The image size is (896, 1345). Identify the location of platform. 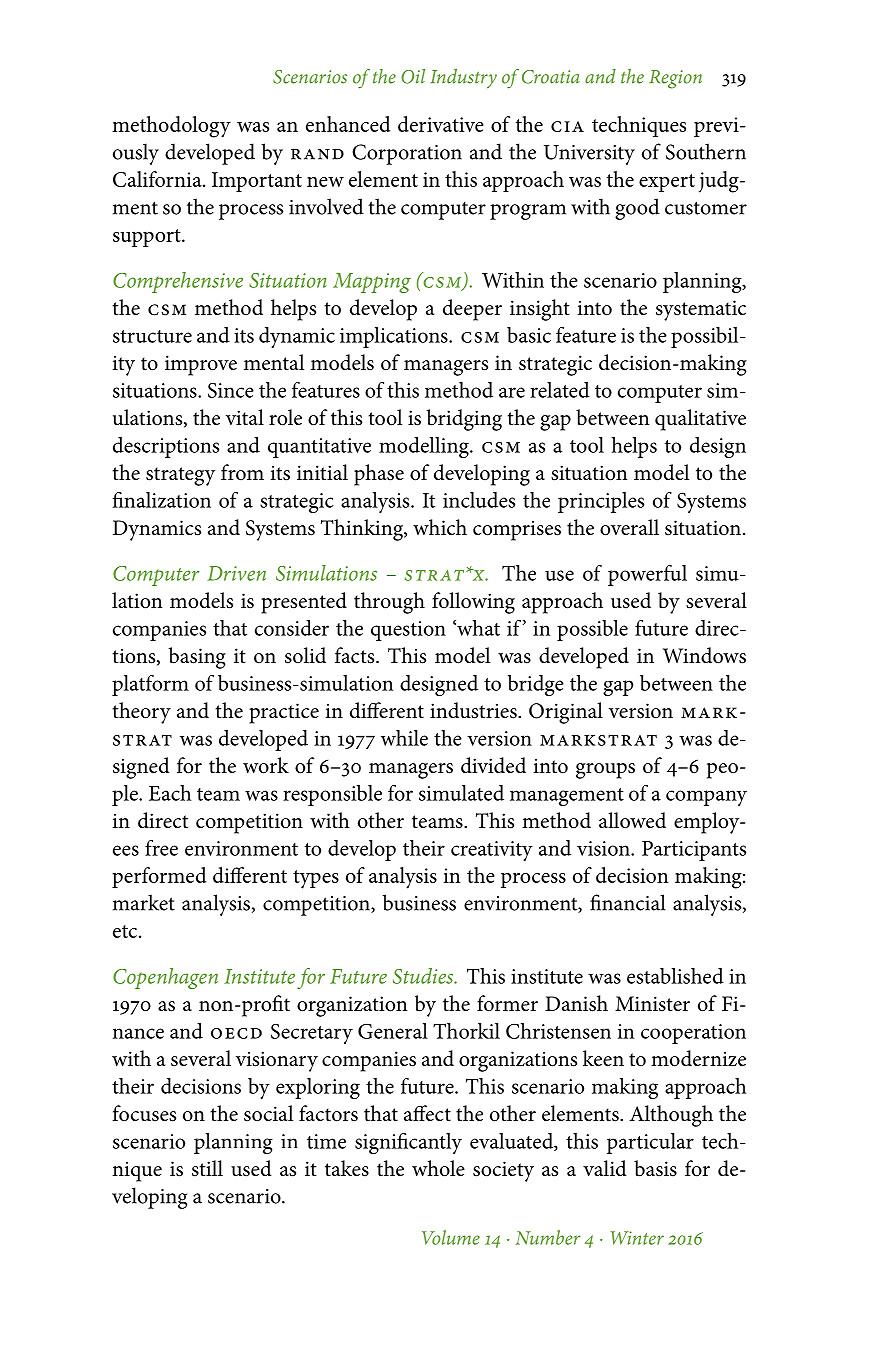
(150, 685).
